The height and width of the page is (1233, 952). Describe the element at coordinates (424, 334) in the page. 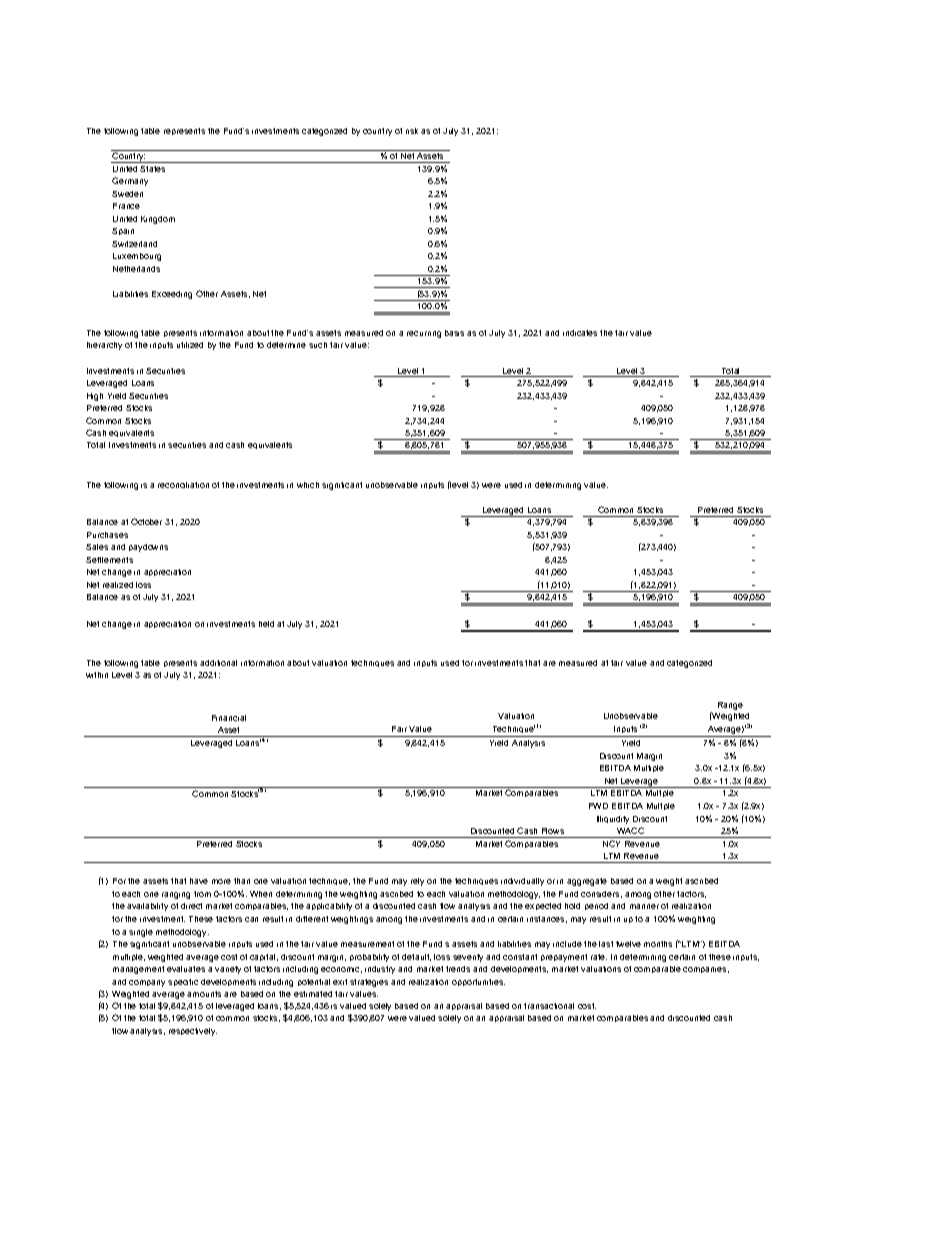

I see `recurring` at that location.
